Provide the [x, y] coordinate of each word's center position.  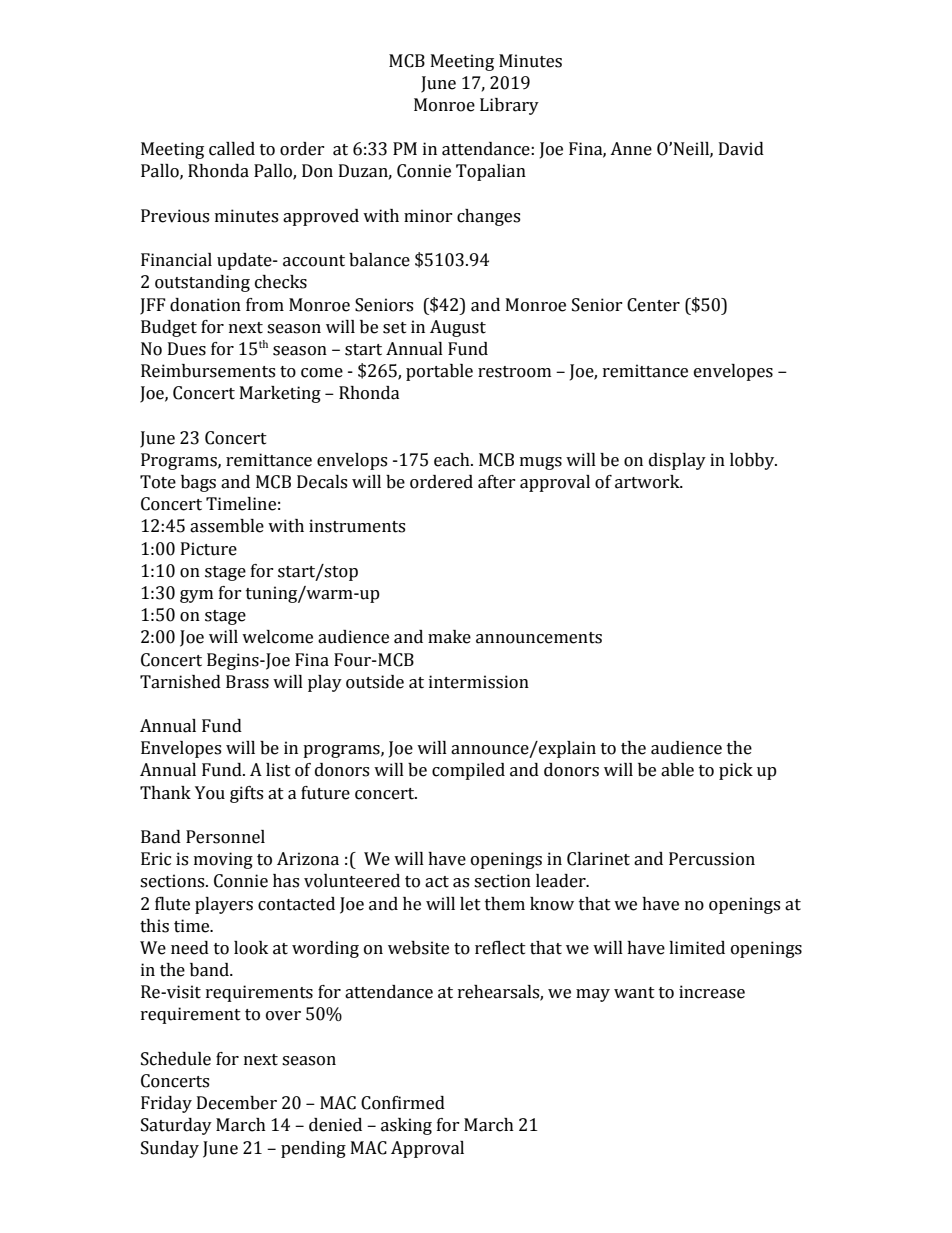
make [449, 637]
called [232, 149]
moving [223, 860]
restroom [514, 372]
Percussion [712, 859]
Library [509, 106]
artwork [648, 482]
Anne [631, 149]
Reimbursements [208, 371]
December [237, 1103]
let [470, 904]
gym [196, 596]
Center [653, 305]
